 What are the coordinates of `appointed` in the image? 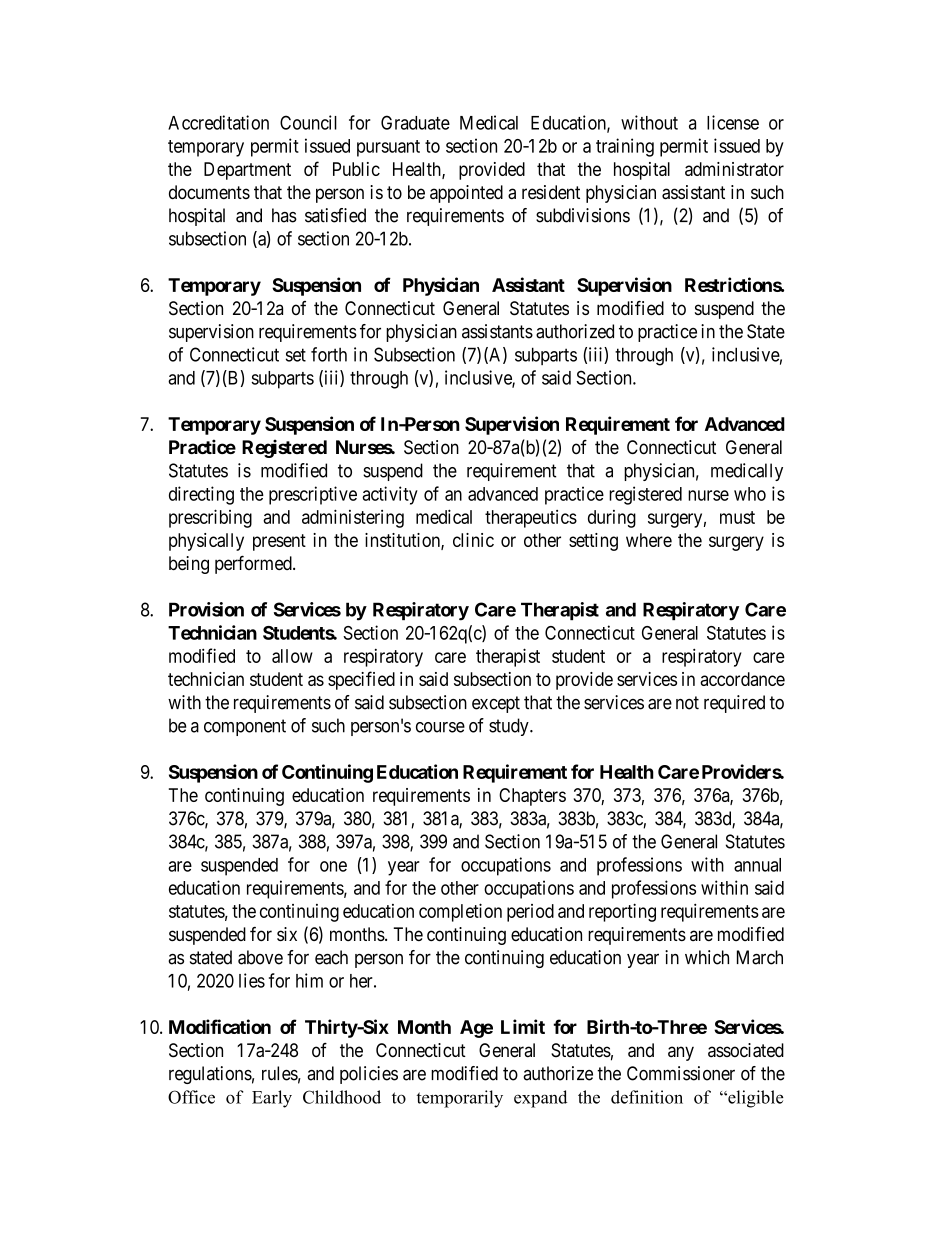 It's located at (466, 194).
